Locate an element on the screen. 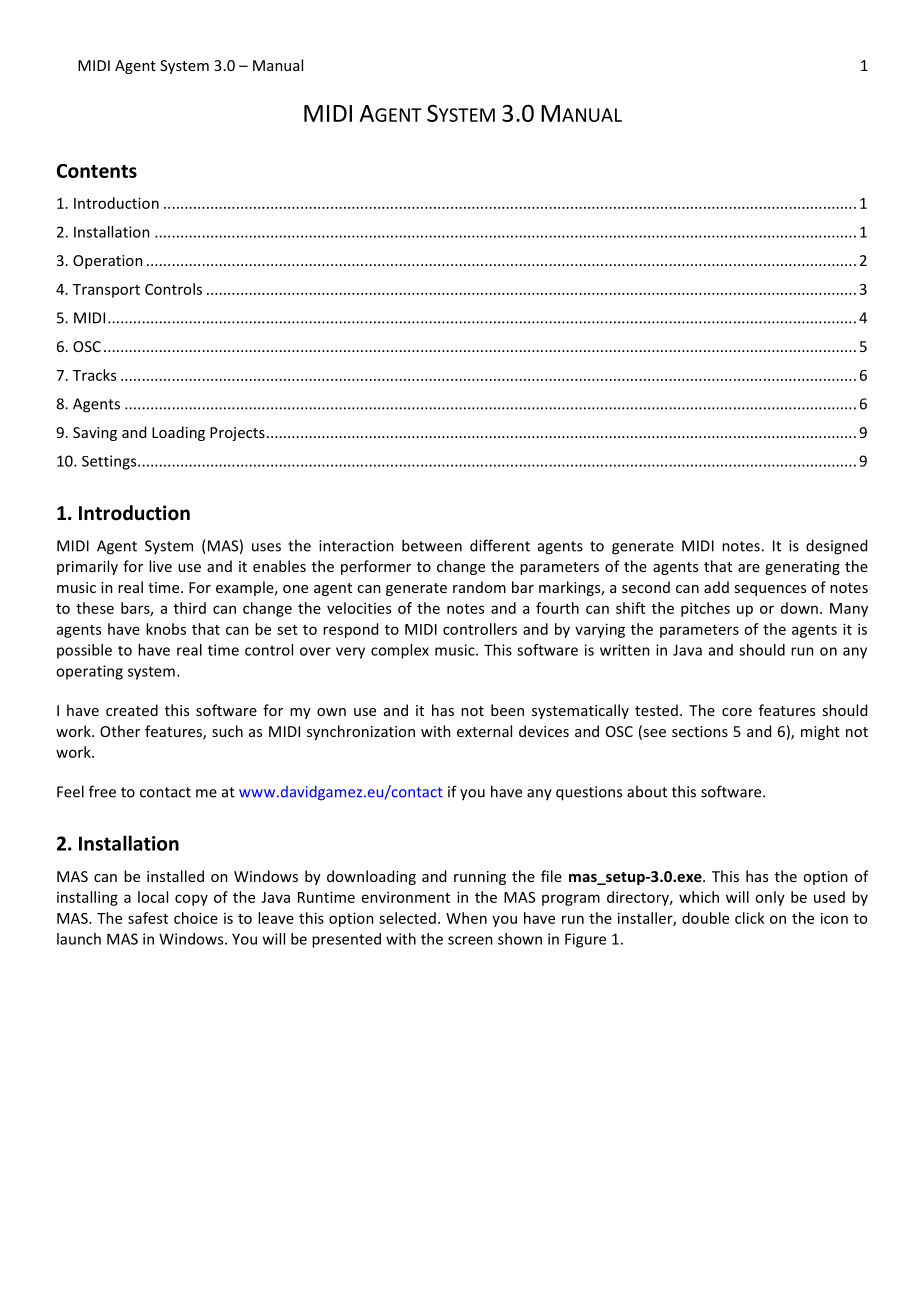 The image size is (924, 1308). core is located at coordinates (737, 712).
